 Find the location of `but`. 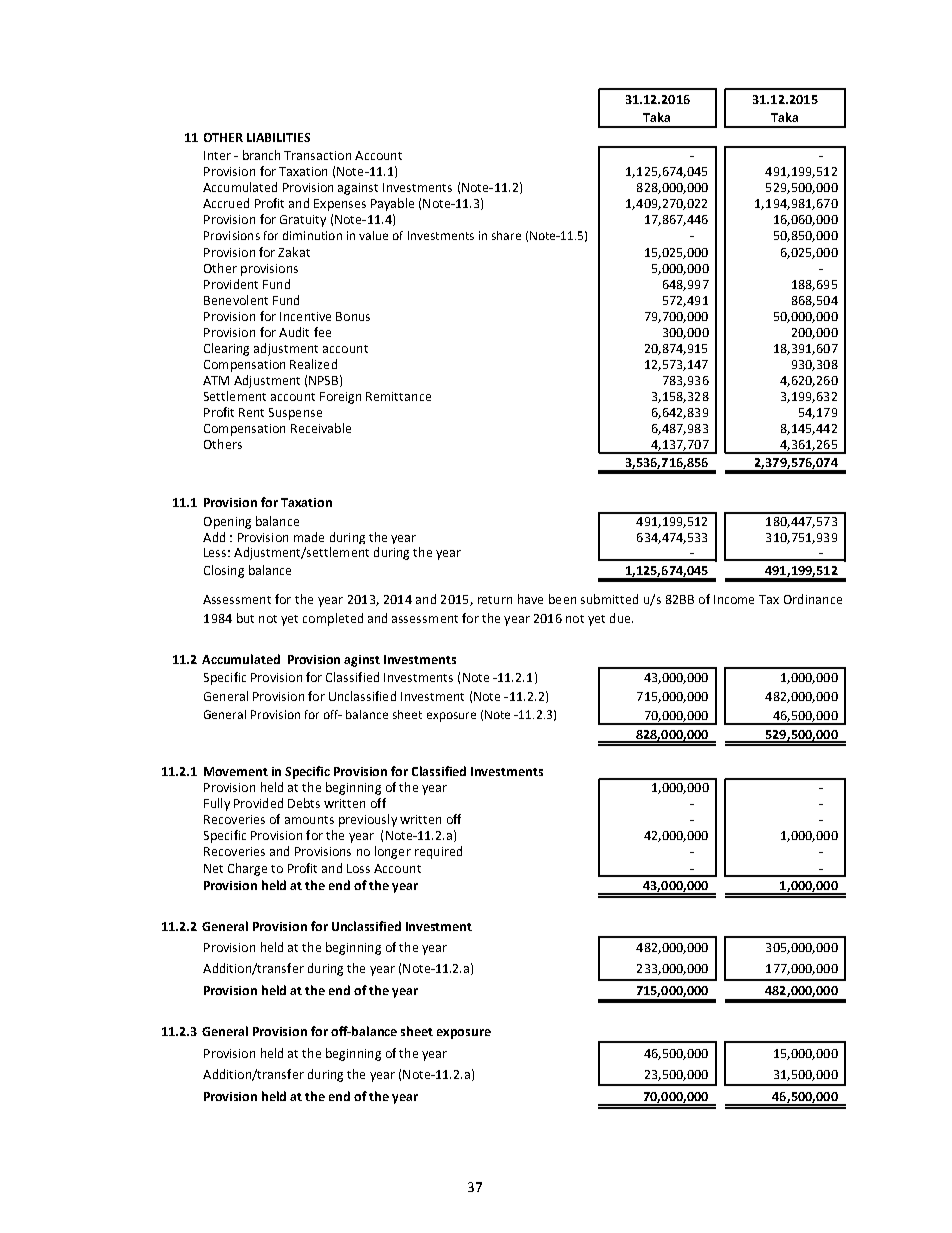

but is located at coordinates (245, 618).
